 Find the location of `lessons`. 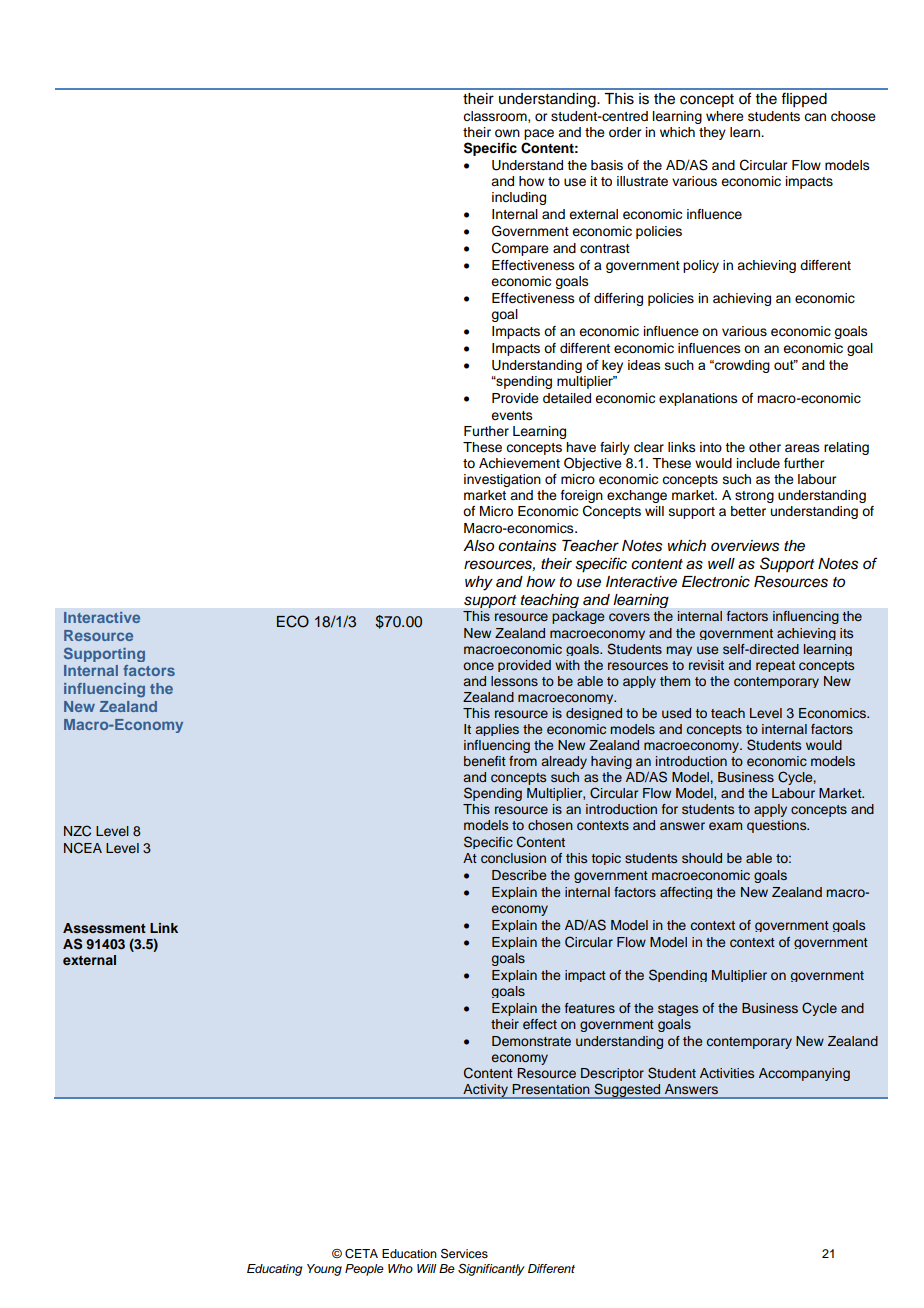

lessons is located at coordinates (514, 681).
